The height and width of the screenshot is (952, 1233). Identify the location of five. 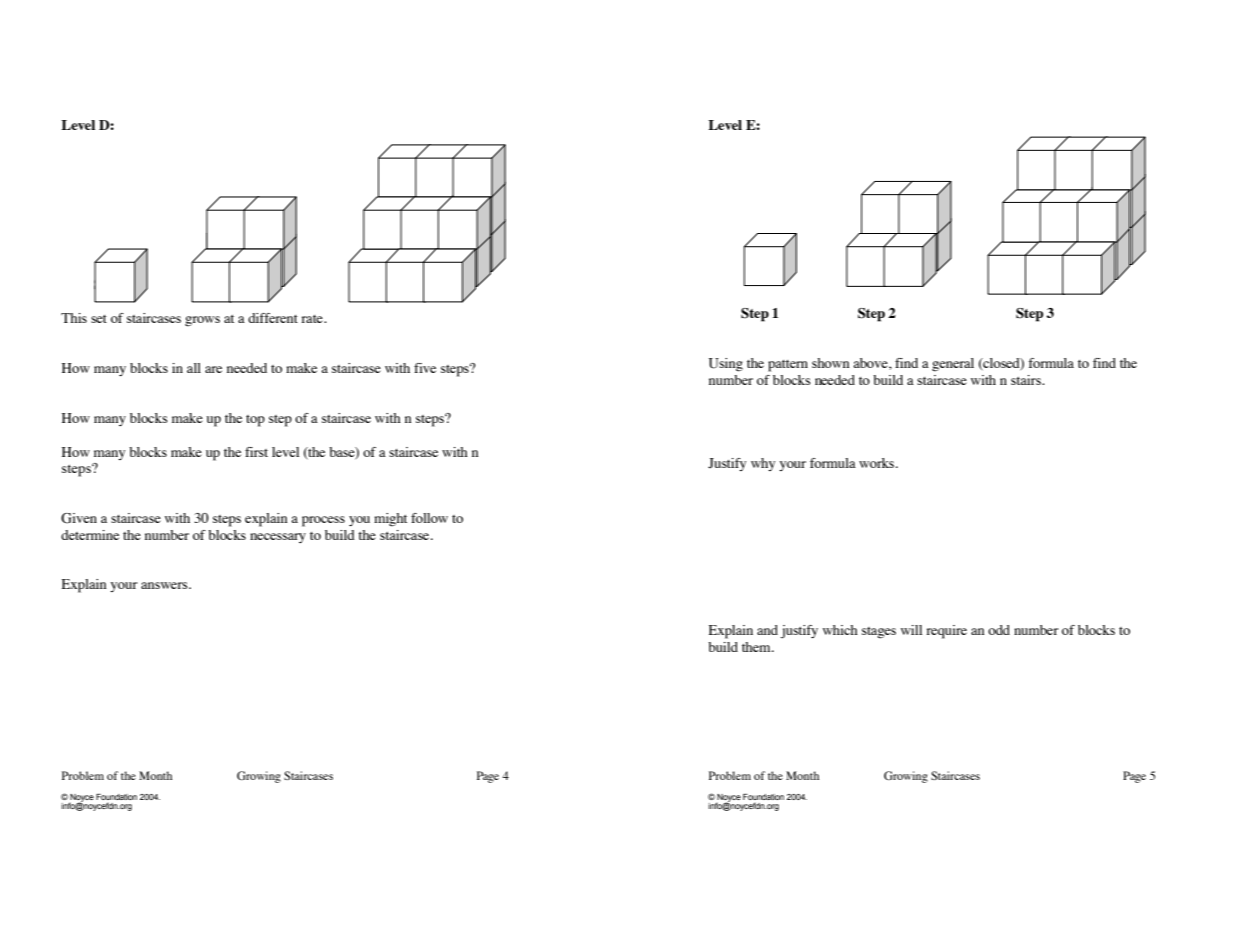
(425, 368).
